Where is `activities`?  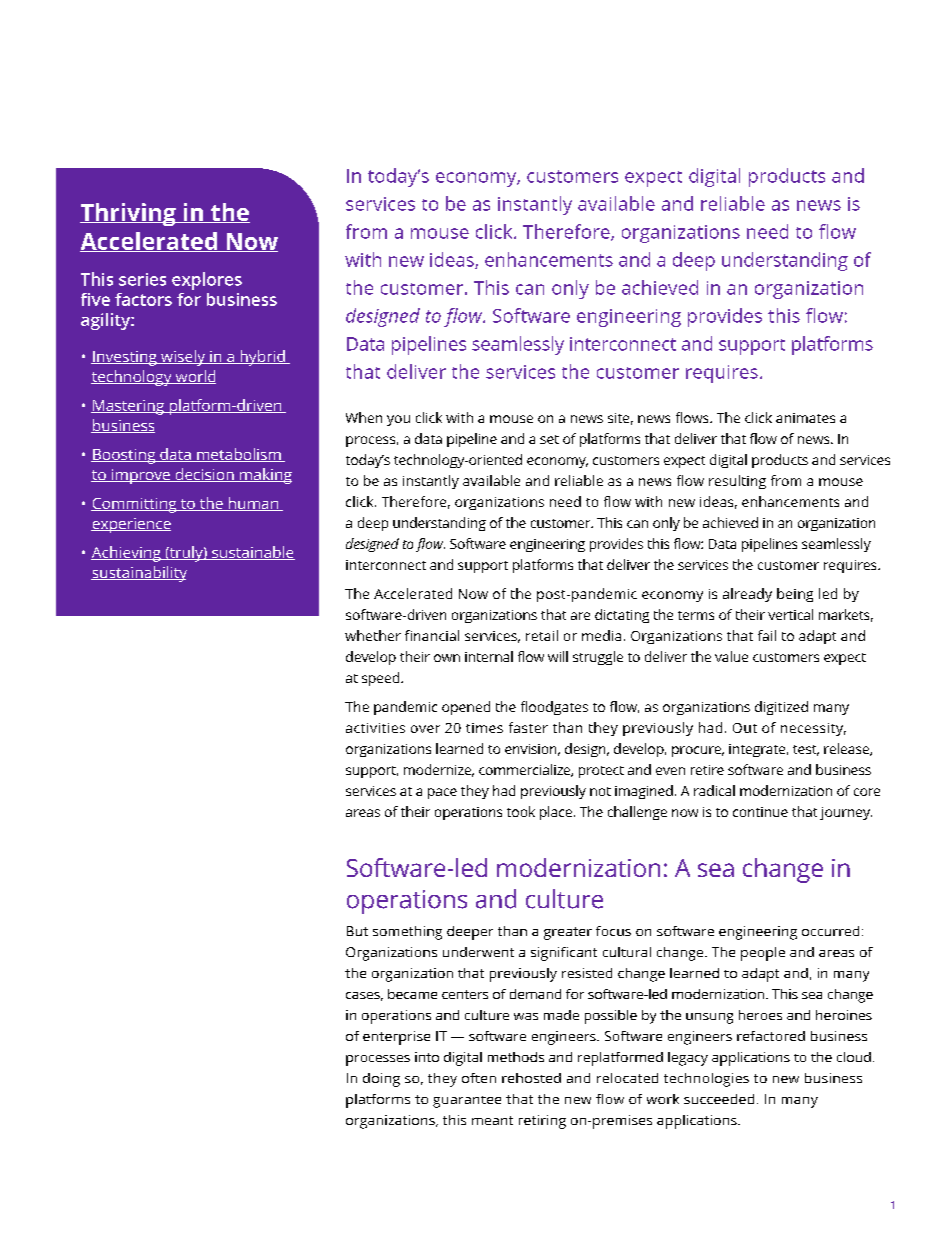 activities is located at coordinates (375, 728).
